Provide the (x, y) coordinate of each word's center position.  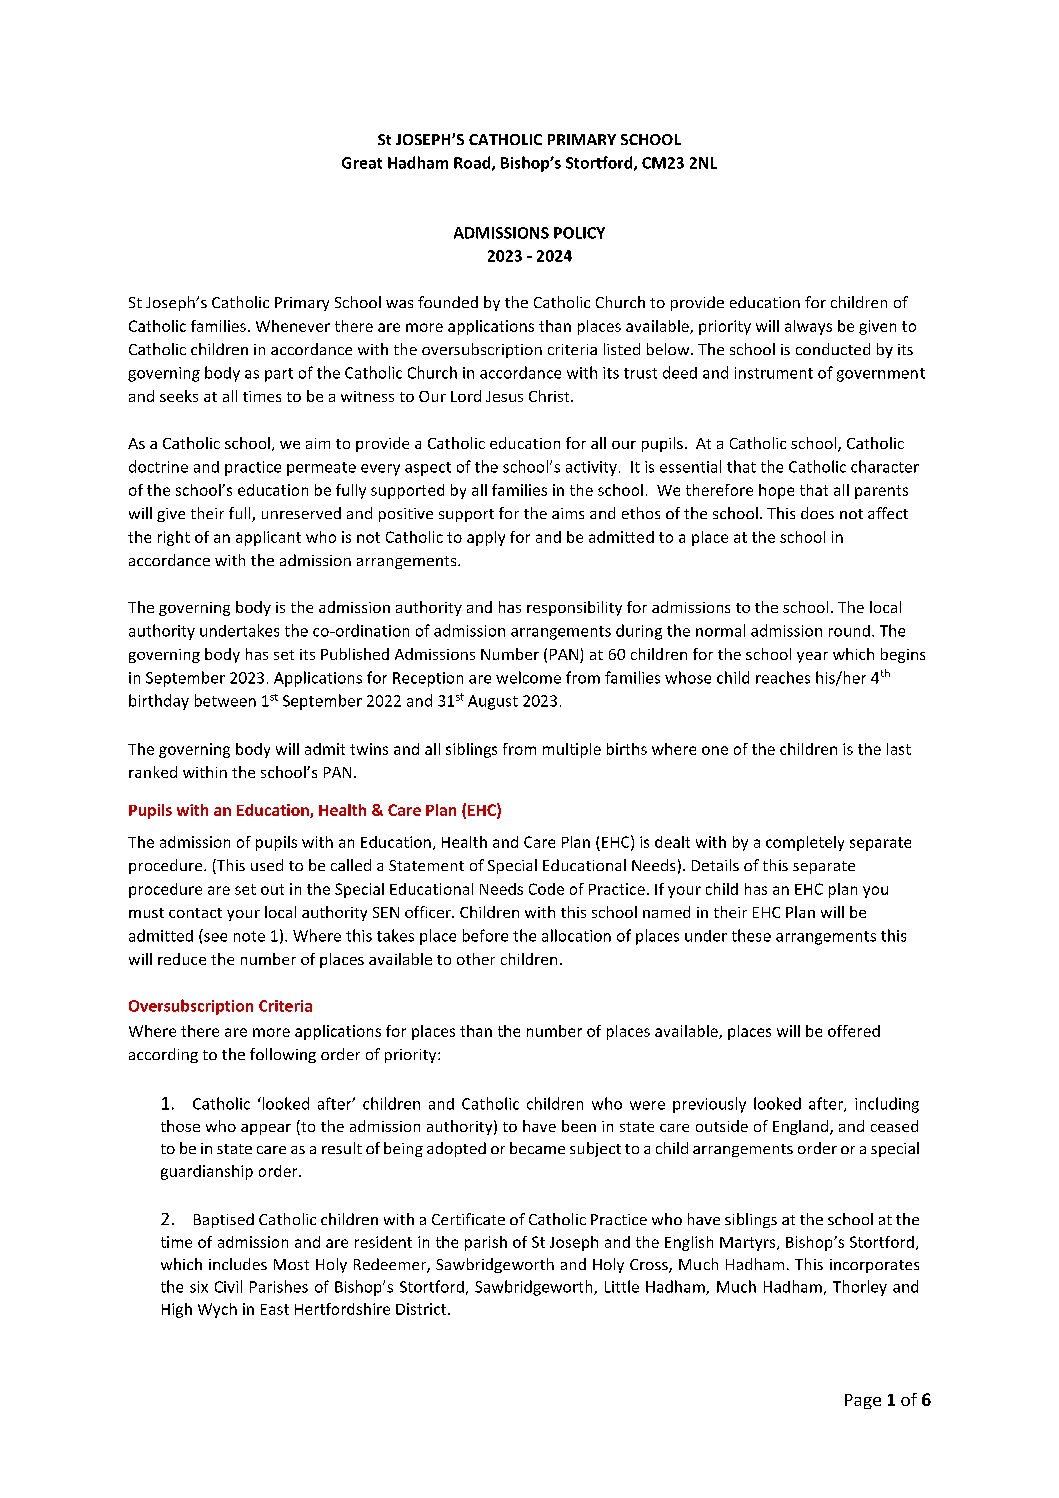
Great (362, 163)
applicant (268, 538)
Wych (217, 1310)
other (476, 959)
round (849, 631)
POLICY (579, 233)
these (751, 935)
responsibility (574, 608)
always (808, 327)
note (249, 936)
